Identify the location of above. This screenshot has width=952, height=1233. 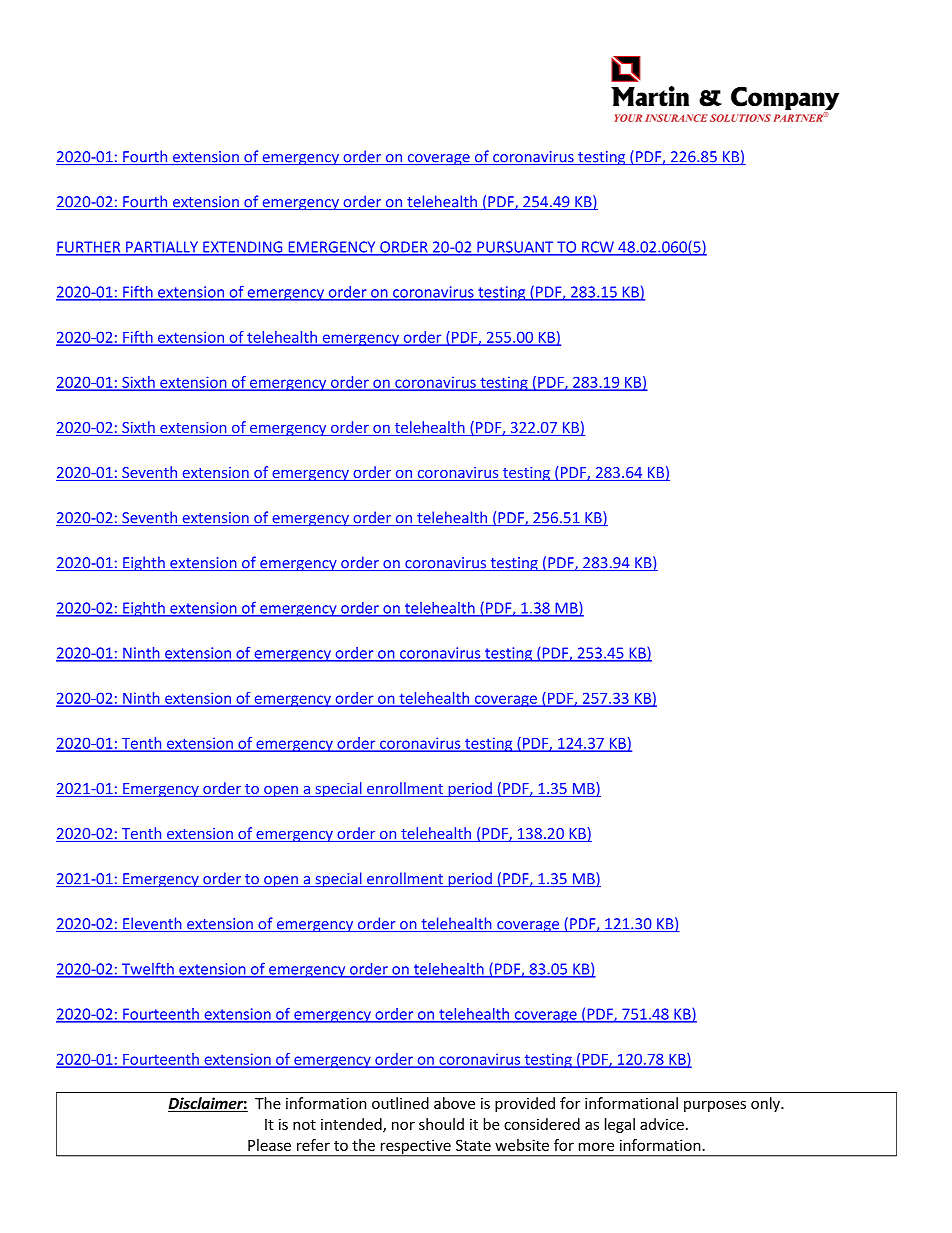
(454, 1103).
